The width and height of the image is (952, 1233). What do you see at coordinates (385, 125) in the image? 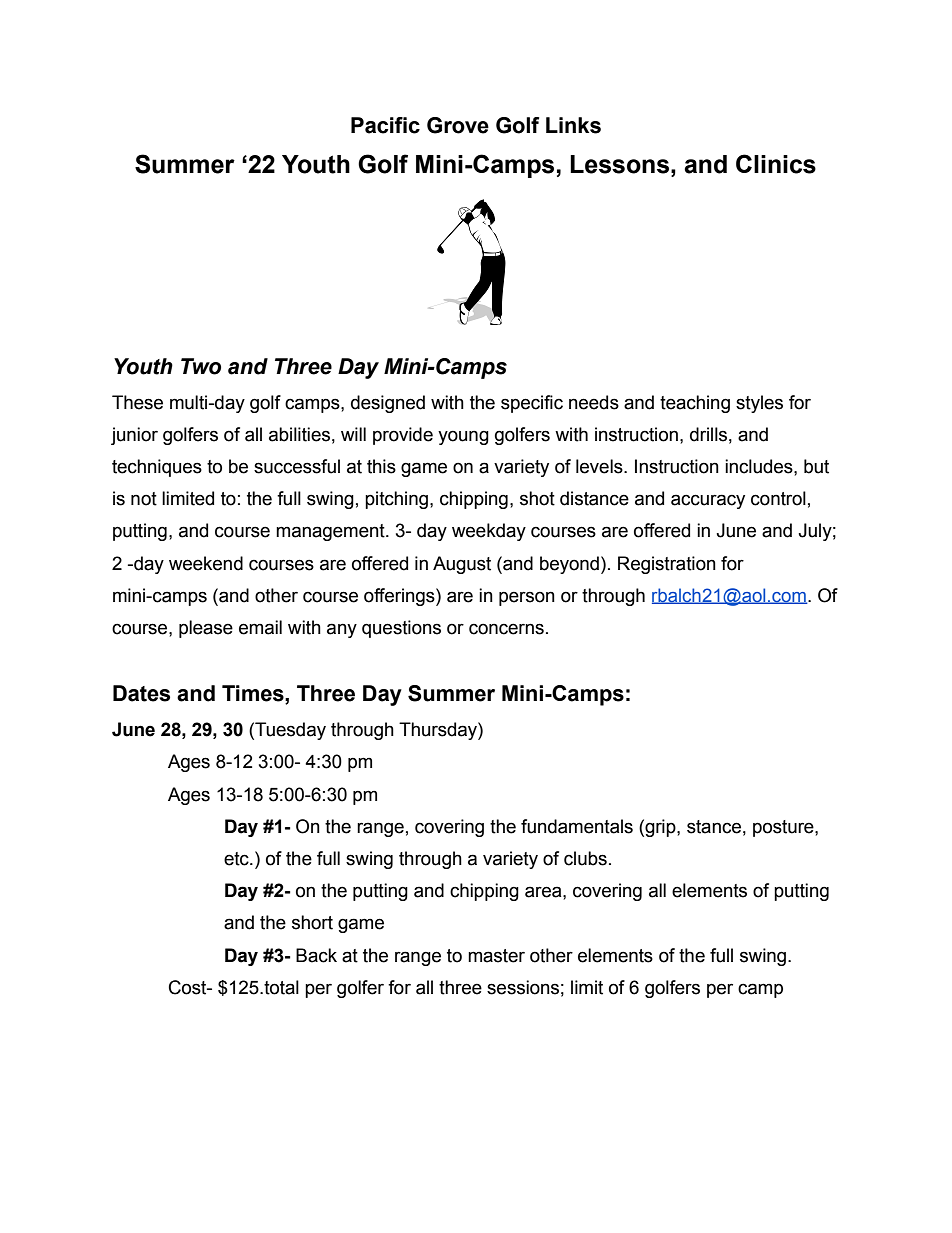
I see `Pacific` at bounding box center [385, 125].
